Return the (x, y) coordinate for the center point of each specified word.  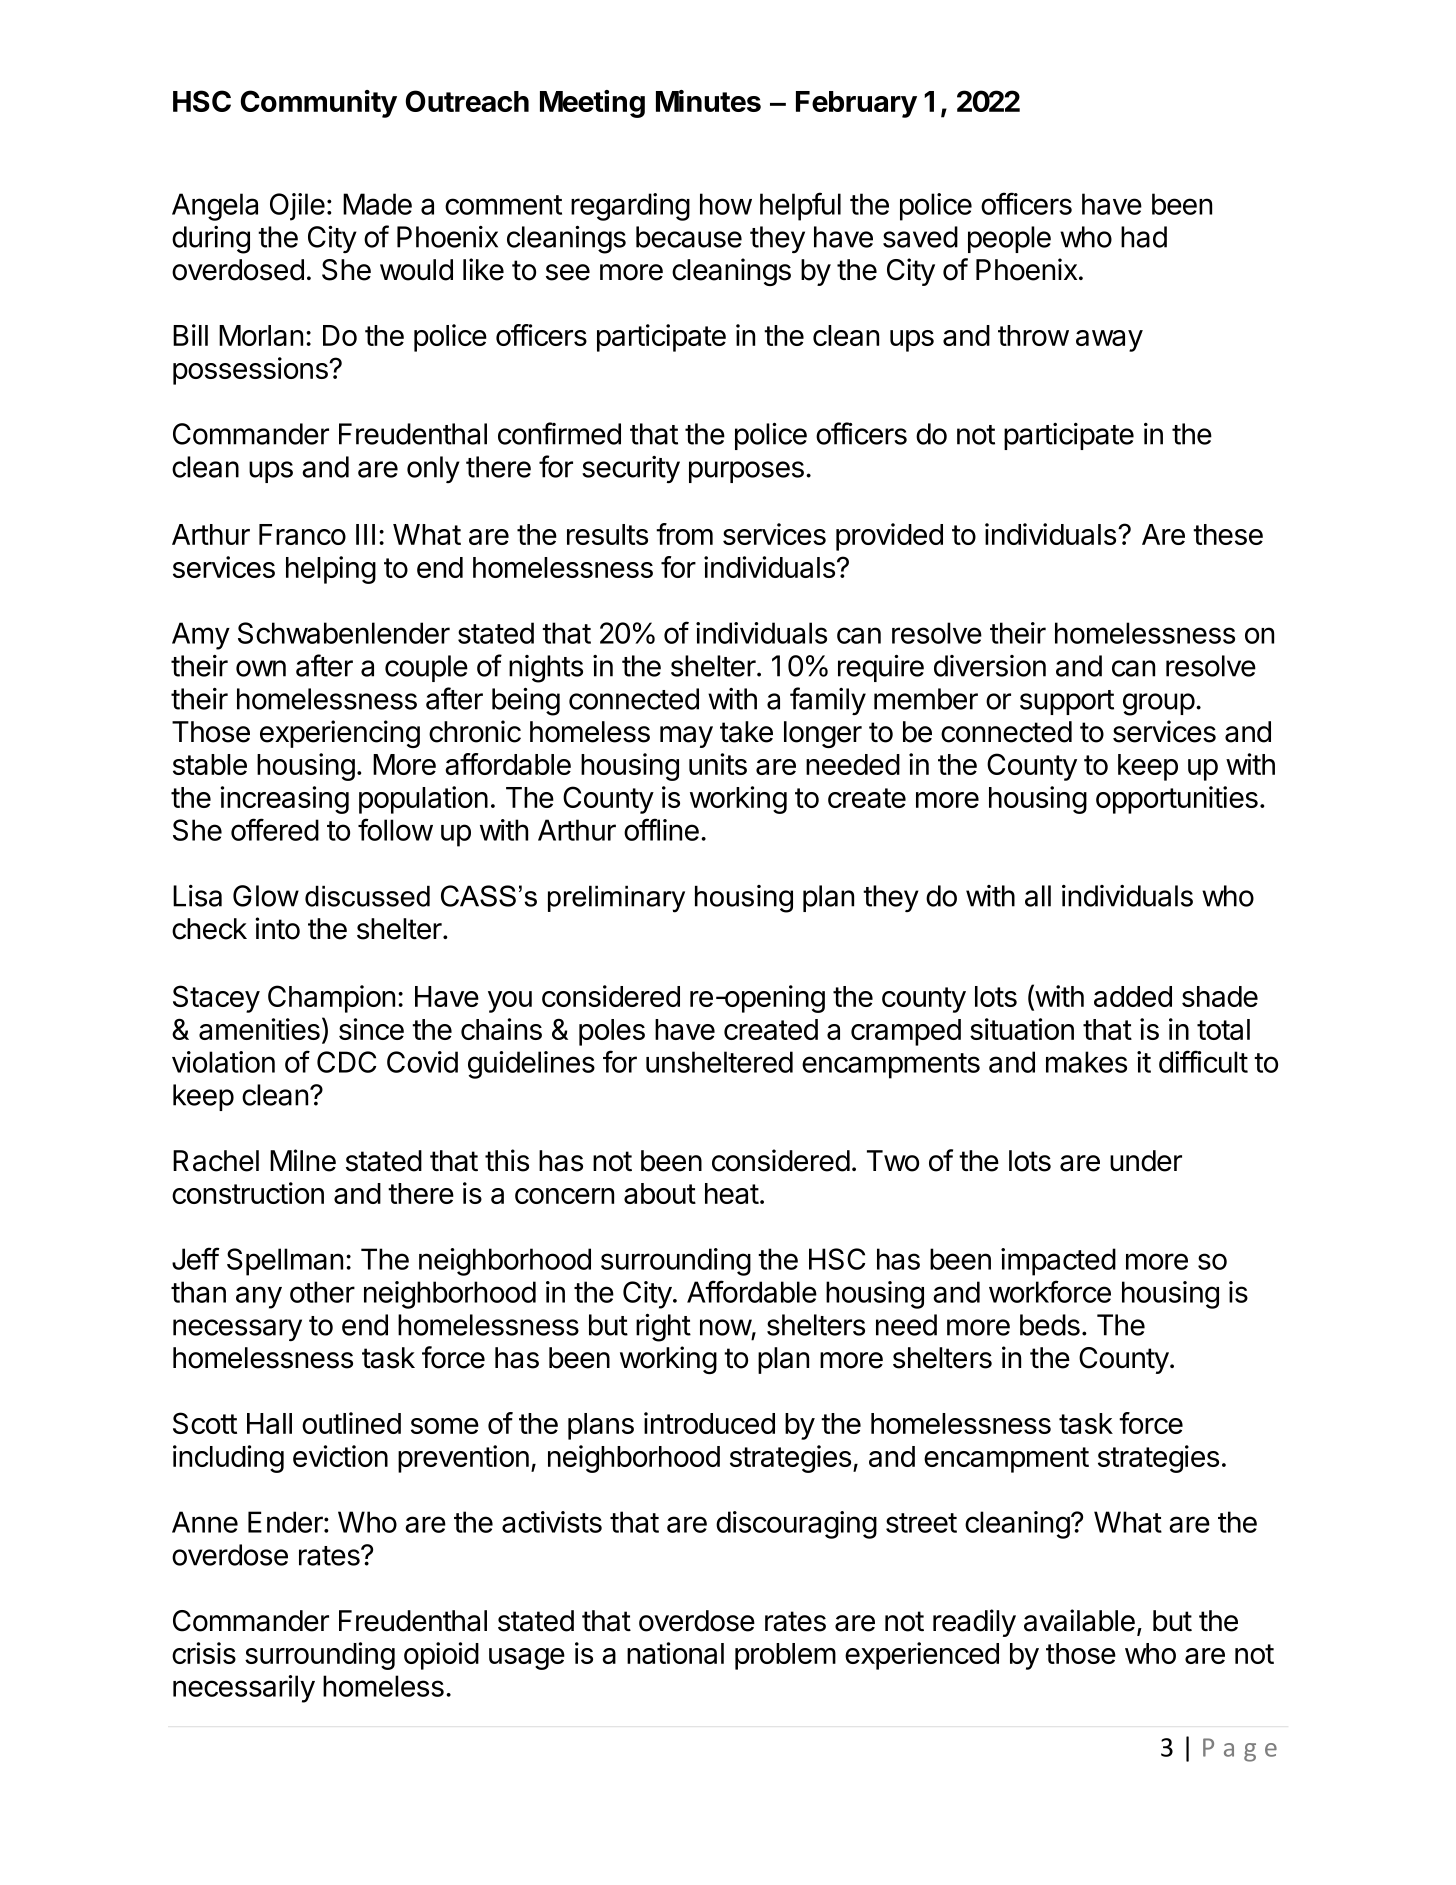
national (675, 1653)
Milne (303, 1160)
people (1009, 239)
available (1079, 1620)
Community (319, 104)
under (1146, 1161)
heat (732, 1193)
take (746, 732)
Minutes (708, 101)
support (1067, 702)
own (261, 668)
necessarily (244, 1689)
